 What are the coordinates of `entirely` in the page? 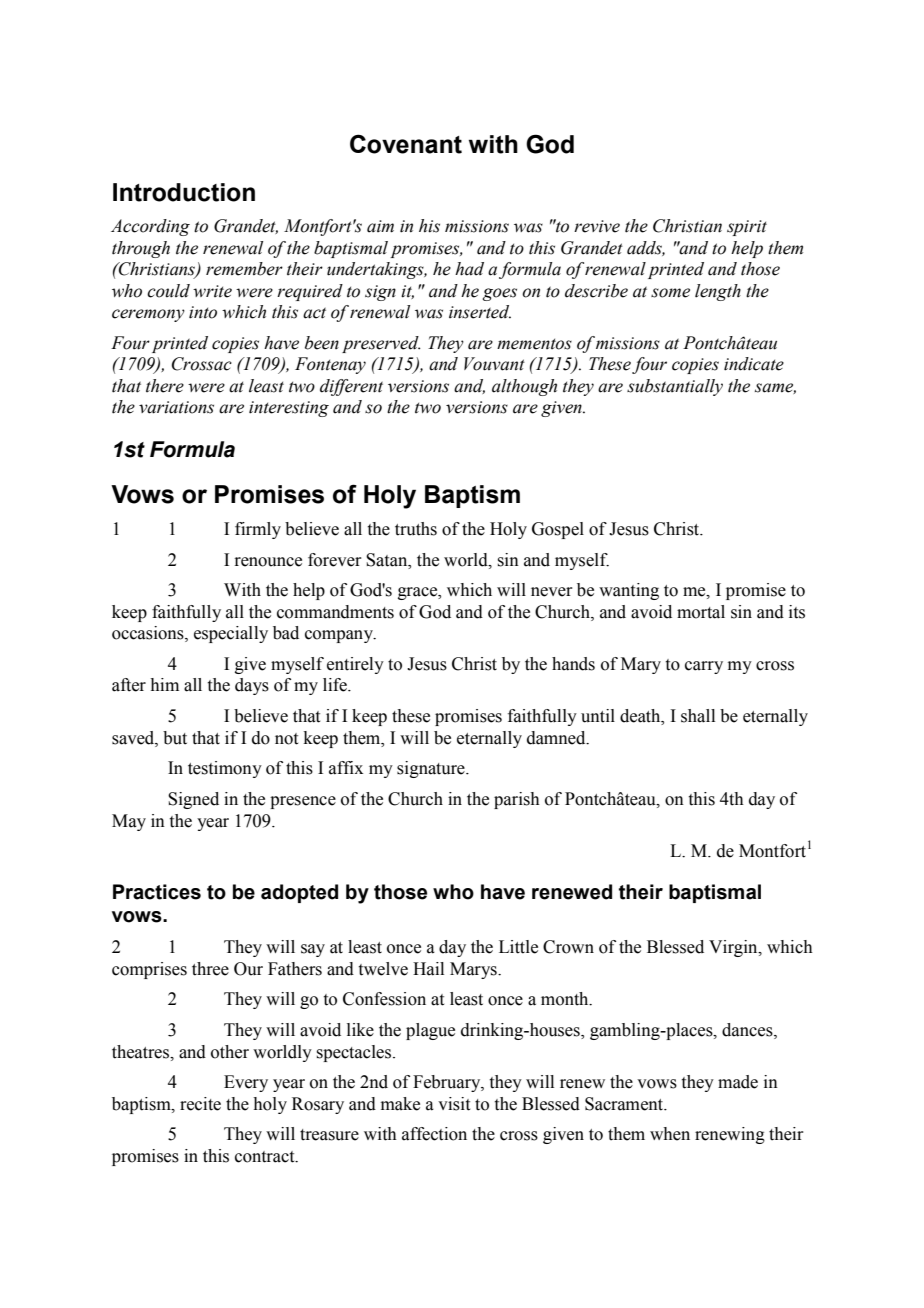 It's located at (355, 665).
